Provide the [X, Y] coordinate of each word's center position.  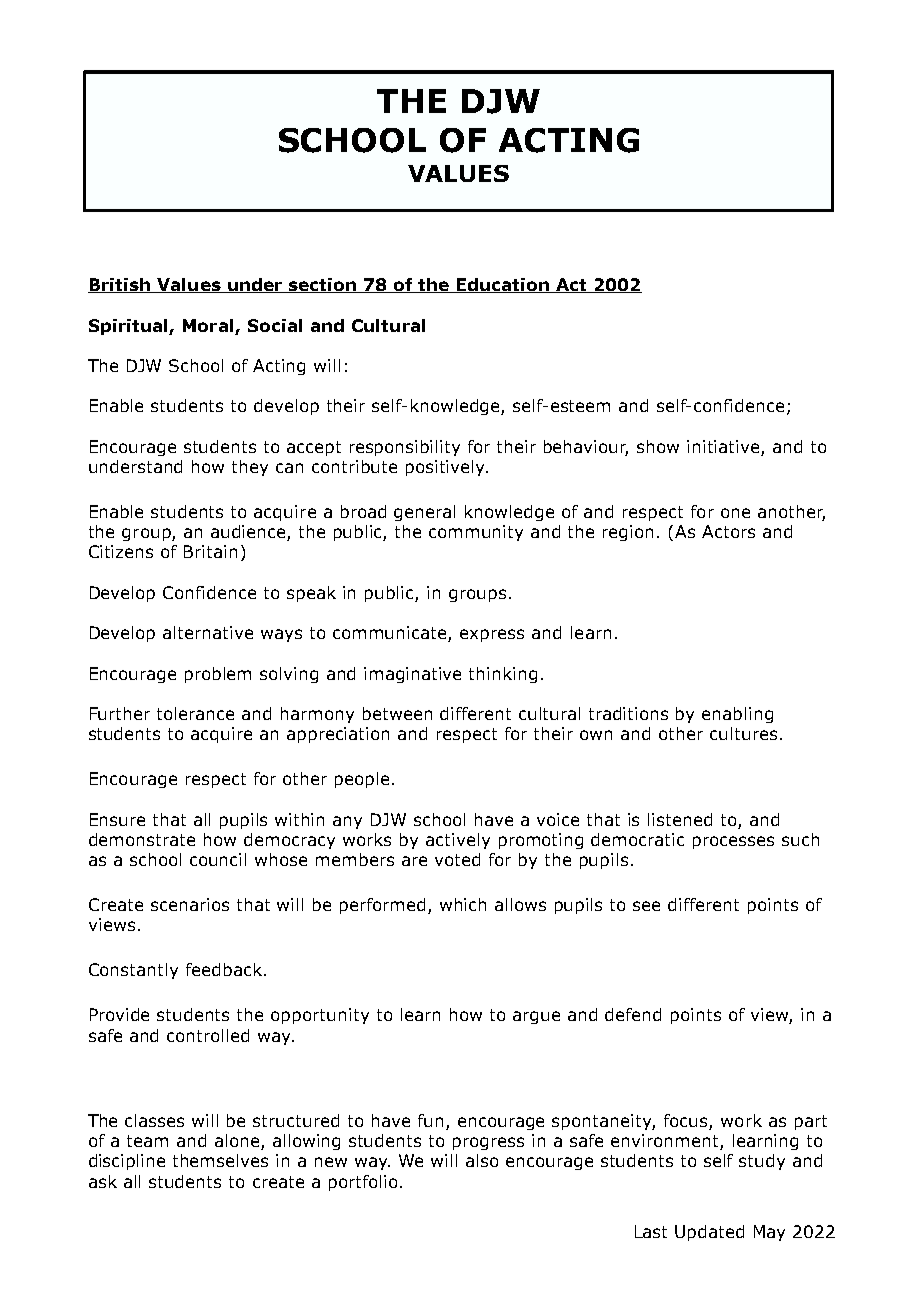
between [397, 713]
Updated [709, 1233]
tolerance [195, 713]
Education [503, 285]
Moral [208, 325]
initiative [723, 446]
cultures [743, 733]
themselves [220, 1160]
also [482, 1160]
